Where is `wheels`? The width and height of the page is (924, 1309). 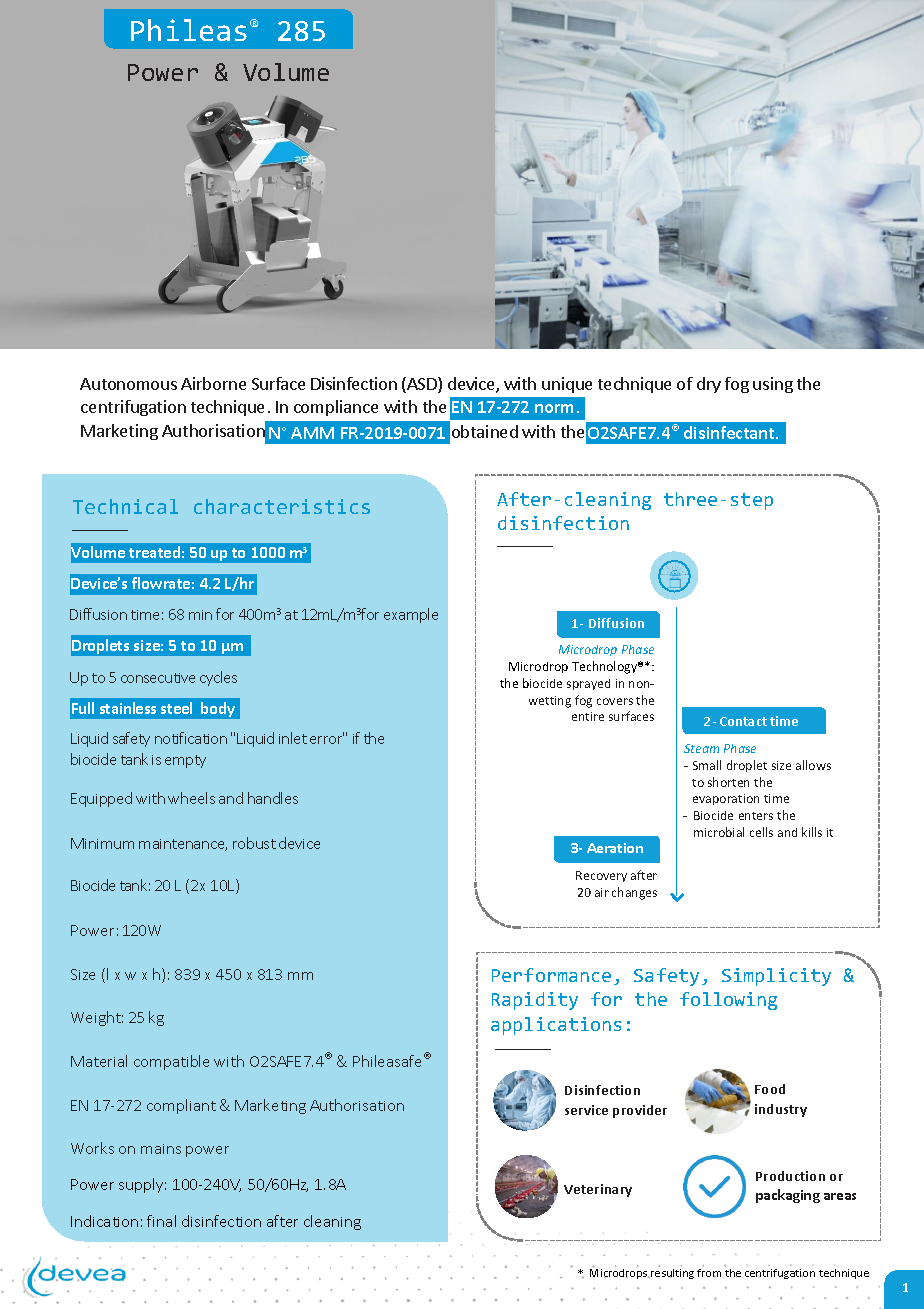
wheels is located at coordinates (191, 798).
